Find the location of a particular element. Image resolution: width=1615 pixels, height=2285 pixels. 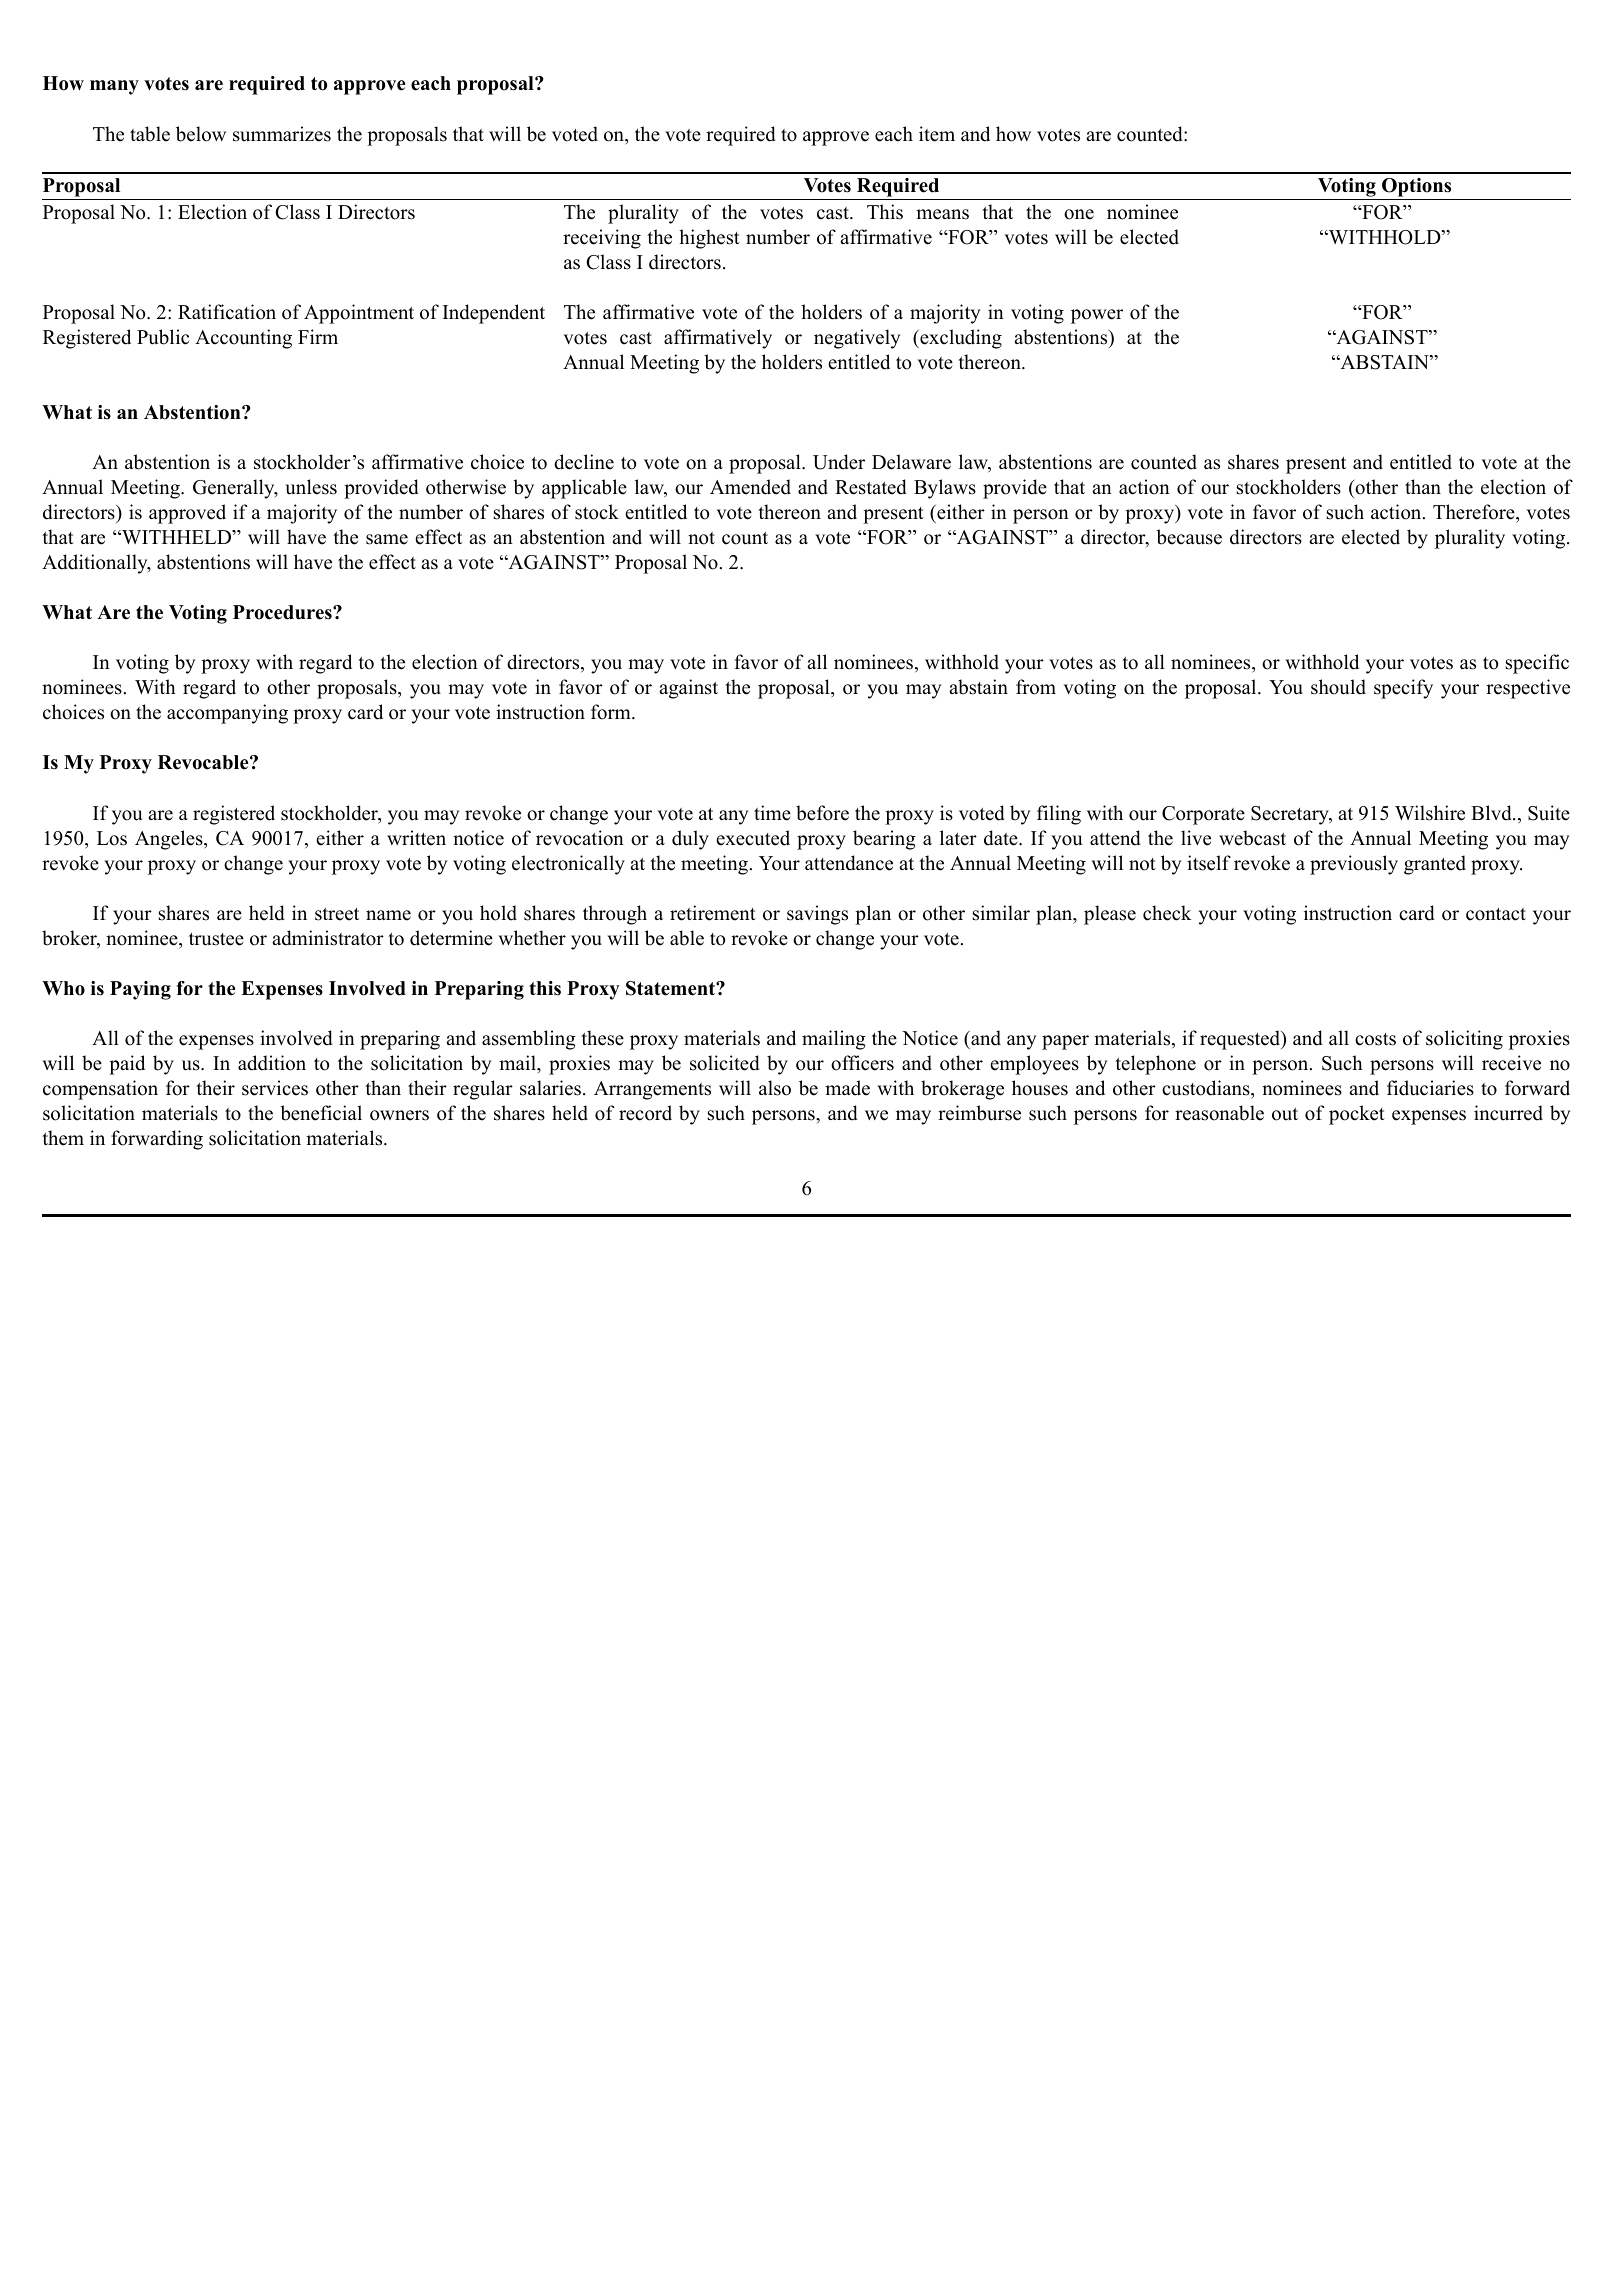

unless is located at coordinates (311, 487).
